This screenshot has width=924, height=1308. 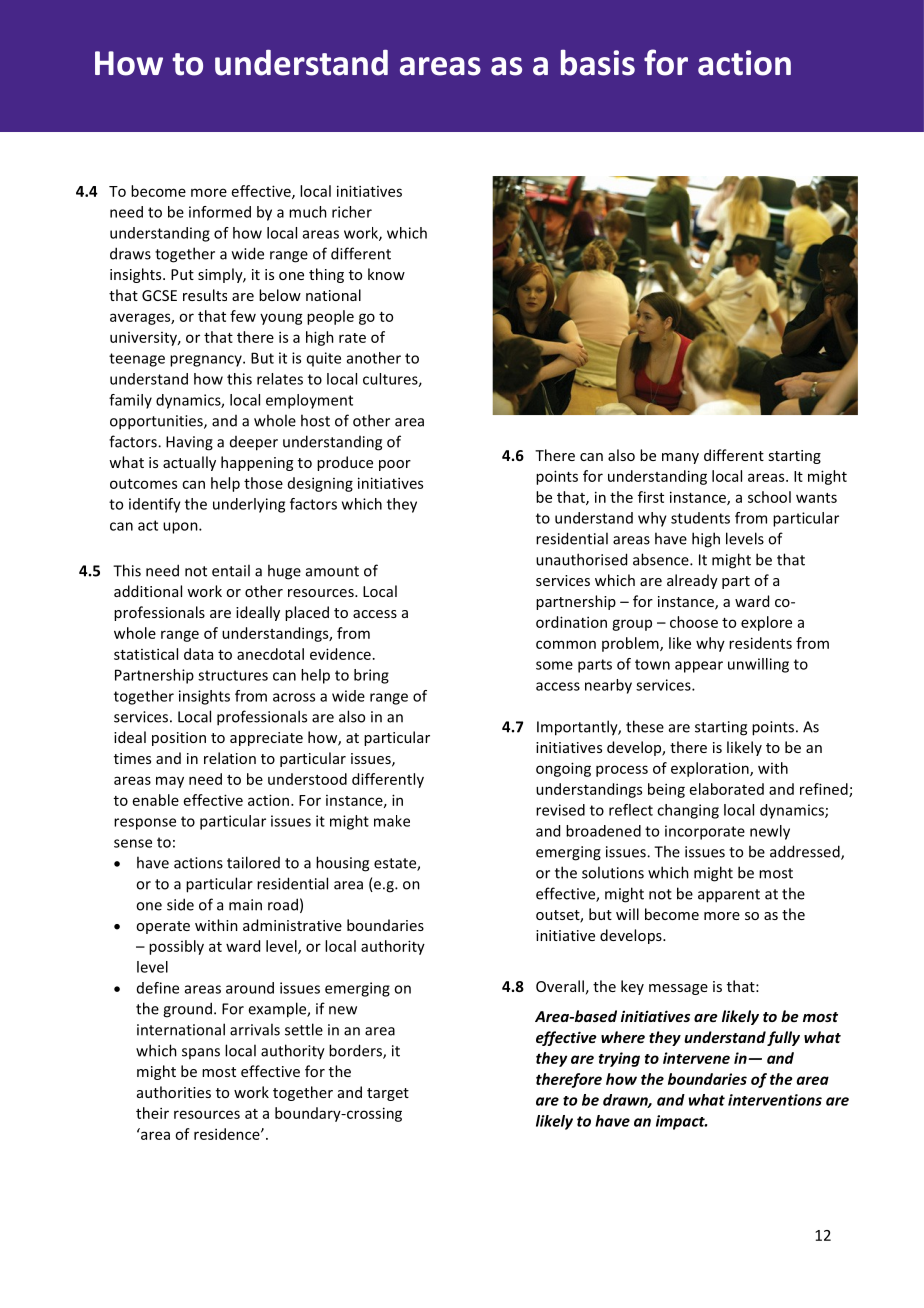 What do you see at coordinates (220, 212) in the screenshot?
I see `informed` at bounding box center [220, 212].
